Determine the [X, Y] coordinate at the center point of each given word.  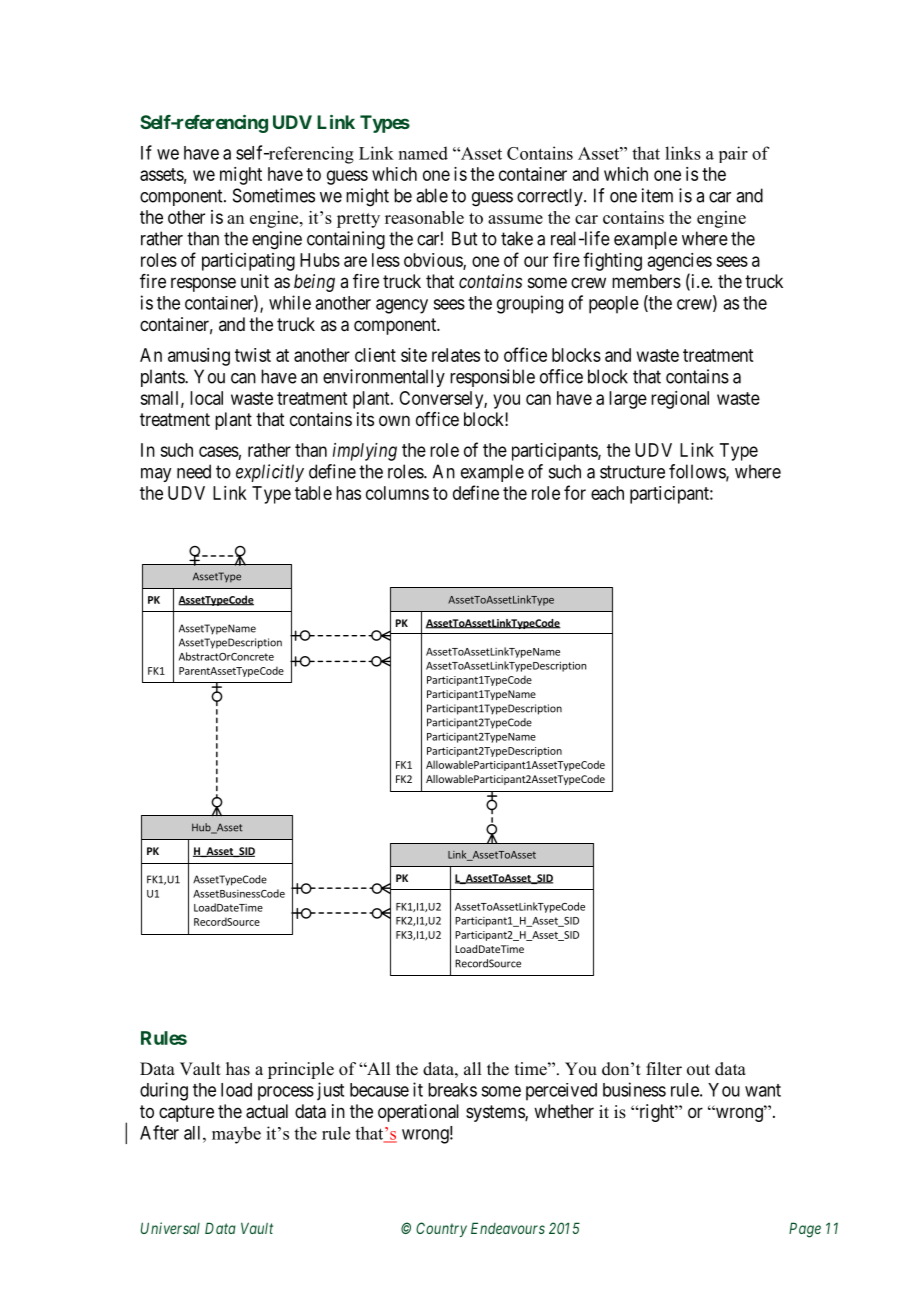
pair [733, 154]
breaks [452, 1090]
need [194, 471]
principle [301, 1070]
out [698, 1070]
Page [805, 1230]
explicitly [270, 473]
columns [397, 493]
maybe [236, 1135]
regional [680, 400]
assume [515, 219]
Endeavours [508, 1228]
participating [248, 262]
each [607, 493]
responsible [492, 378]
